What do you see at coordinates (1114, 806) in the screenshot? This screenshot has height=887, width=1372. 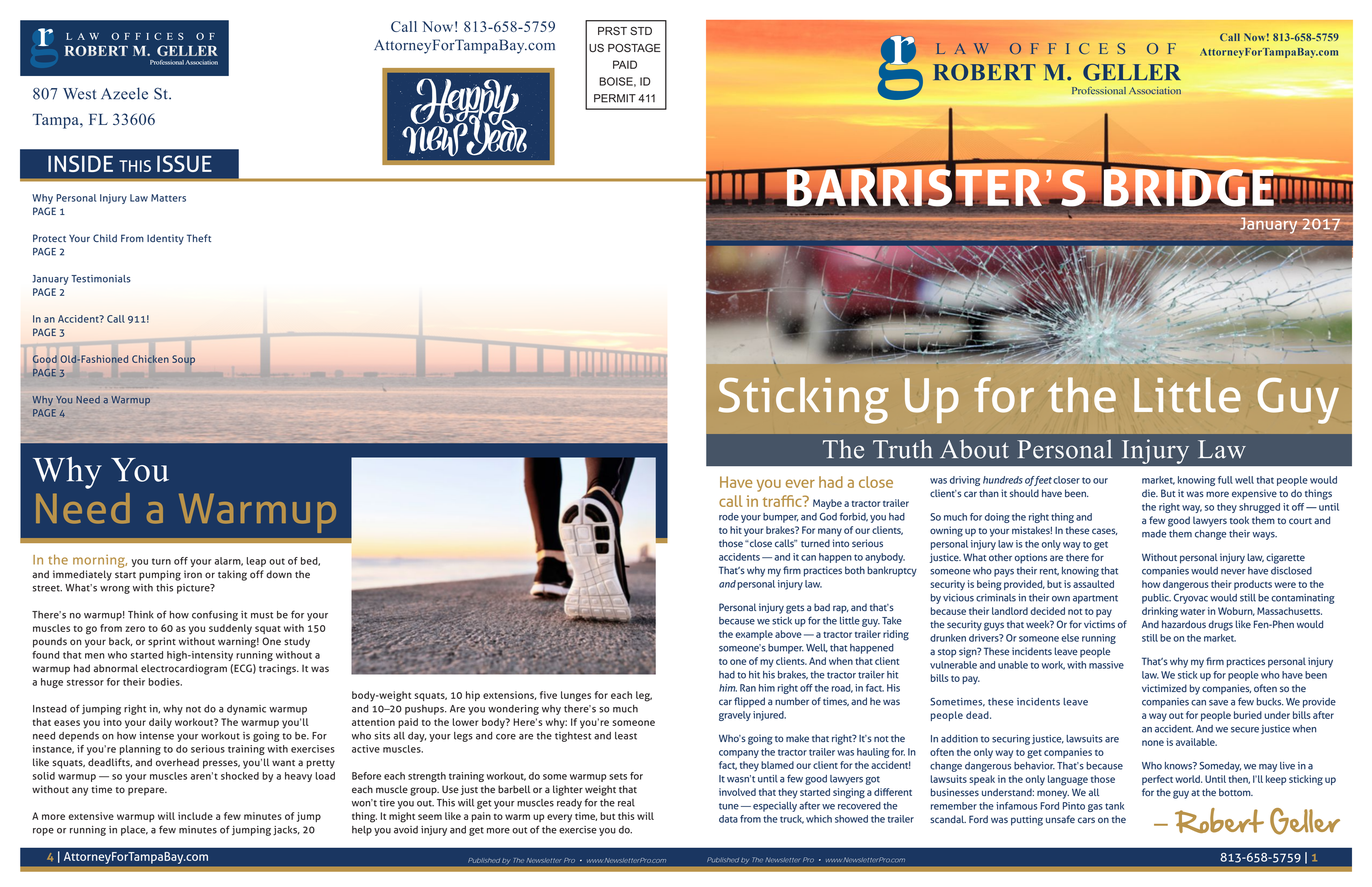 I see `tank` at bounding box center [1114, 806].
